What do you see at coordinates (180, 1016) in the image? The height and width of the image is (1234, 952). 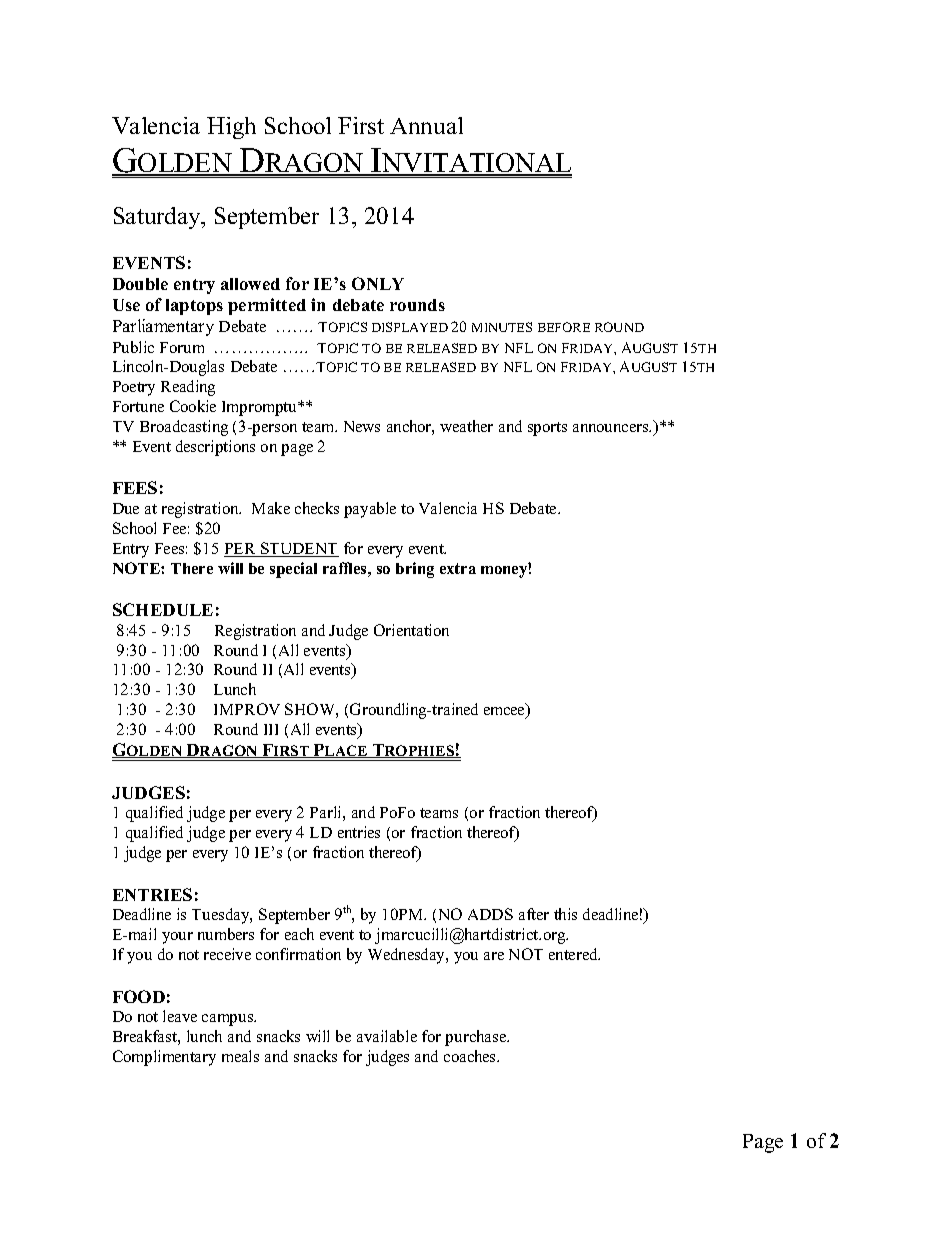 I see `leave` at bounding box center [180, 1016].
